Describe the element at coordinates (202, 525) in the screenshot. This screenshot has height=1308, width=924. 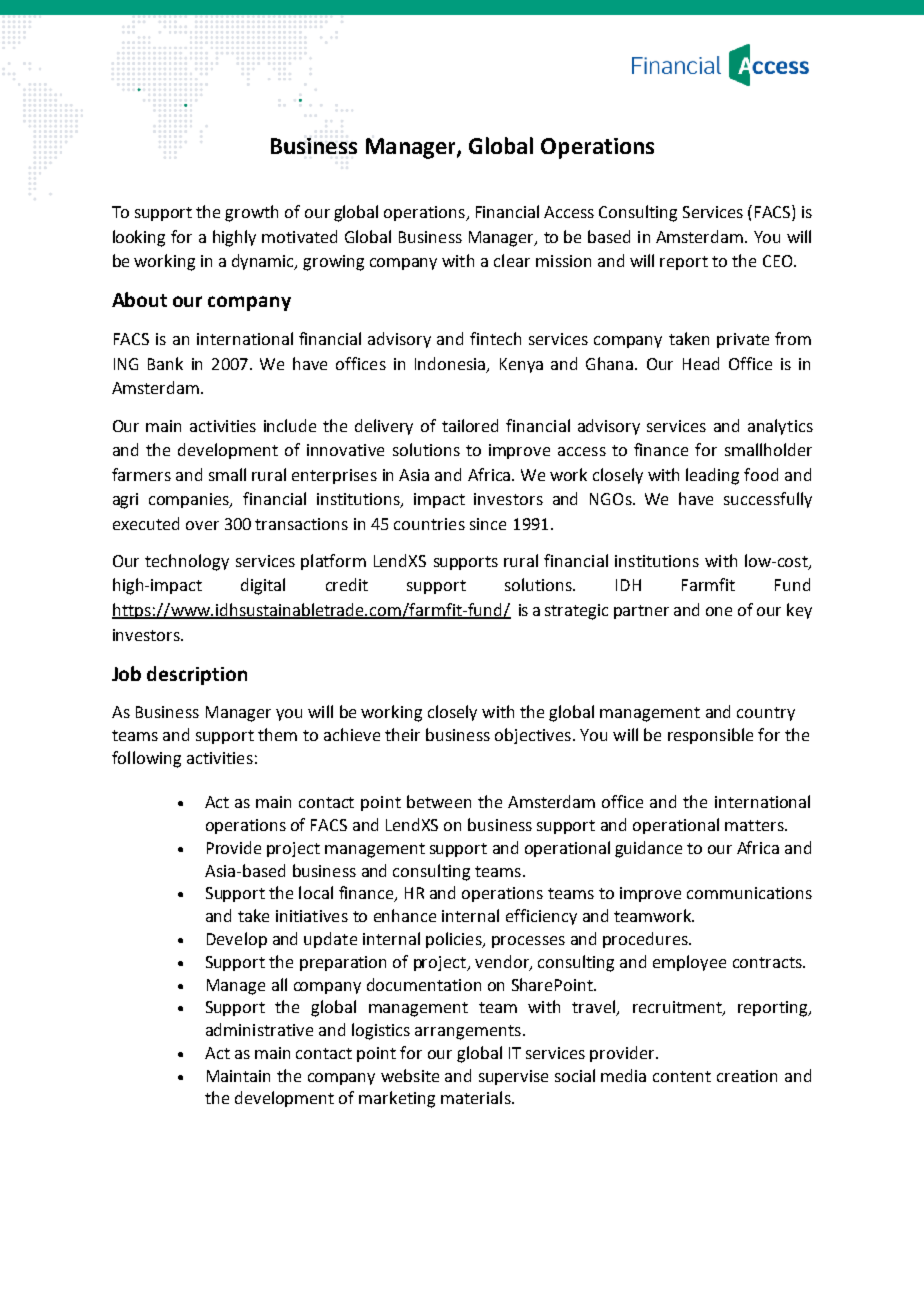
I see `over` at that location.
